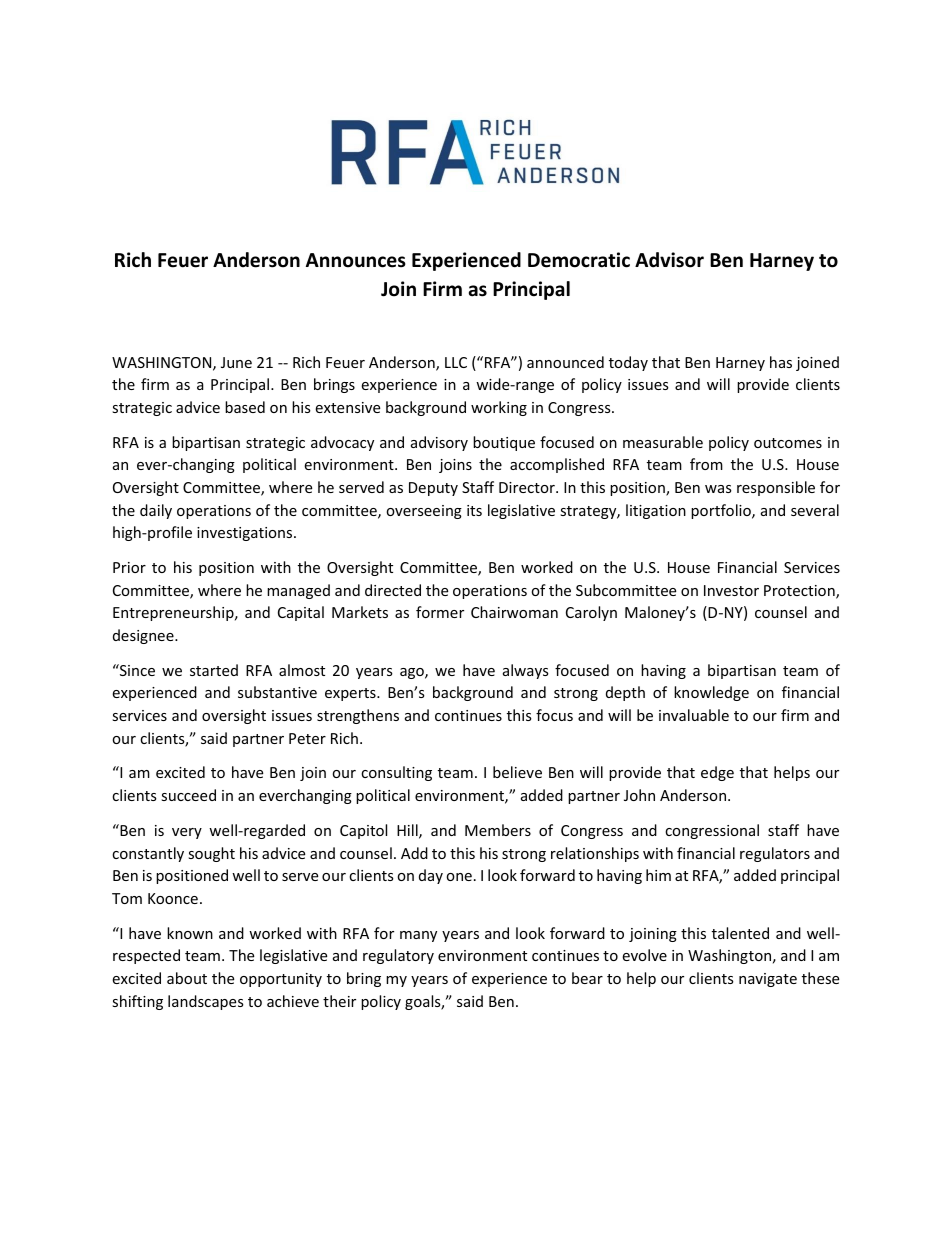 Image resolution: width=952 pixels, height=1233 pixels. I want to click on about, so click(187, 978).
